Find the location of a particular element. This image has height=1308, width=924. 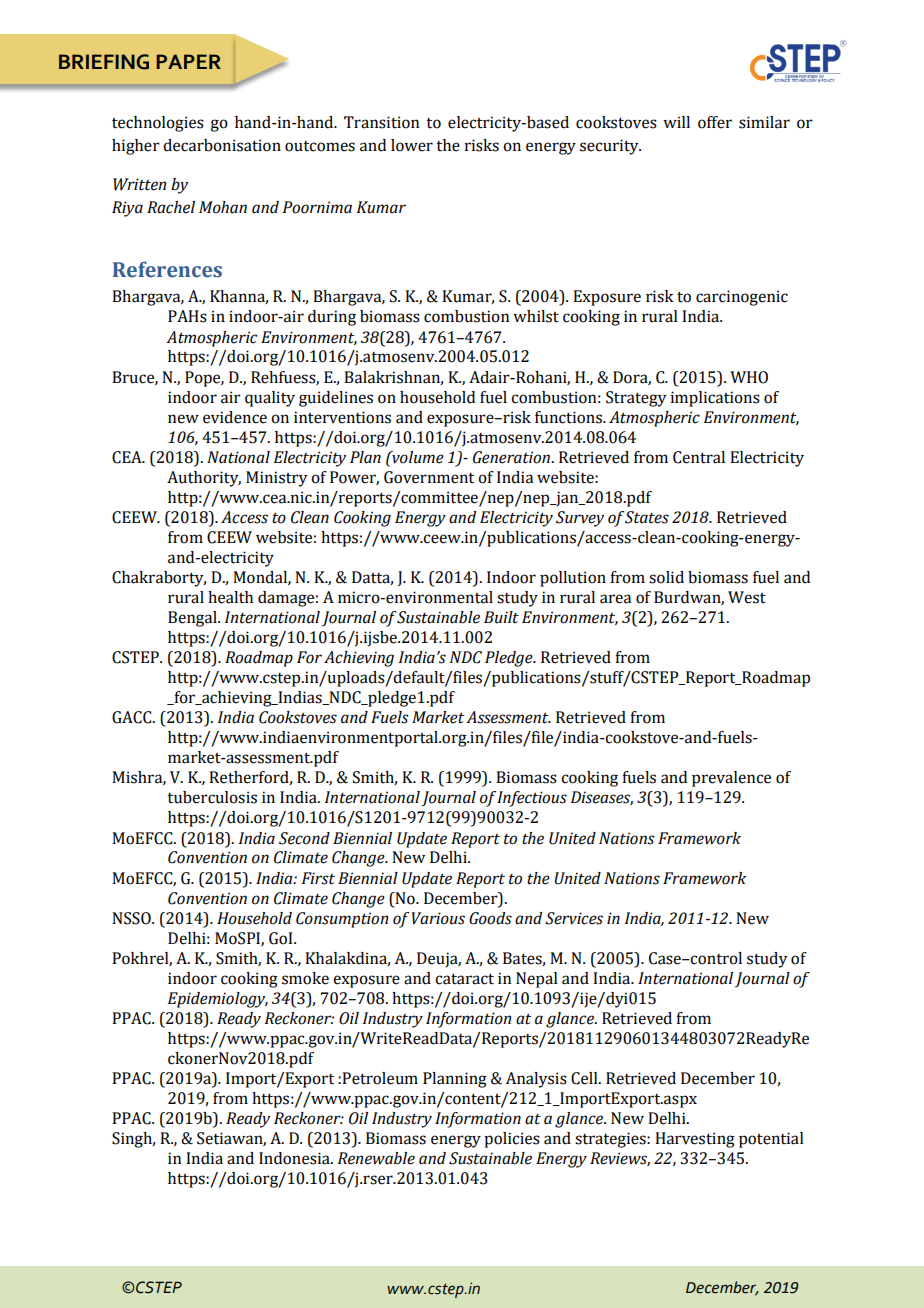

Indonesia is located at coordinates (295, 1158).
